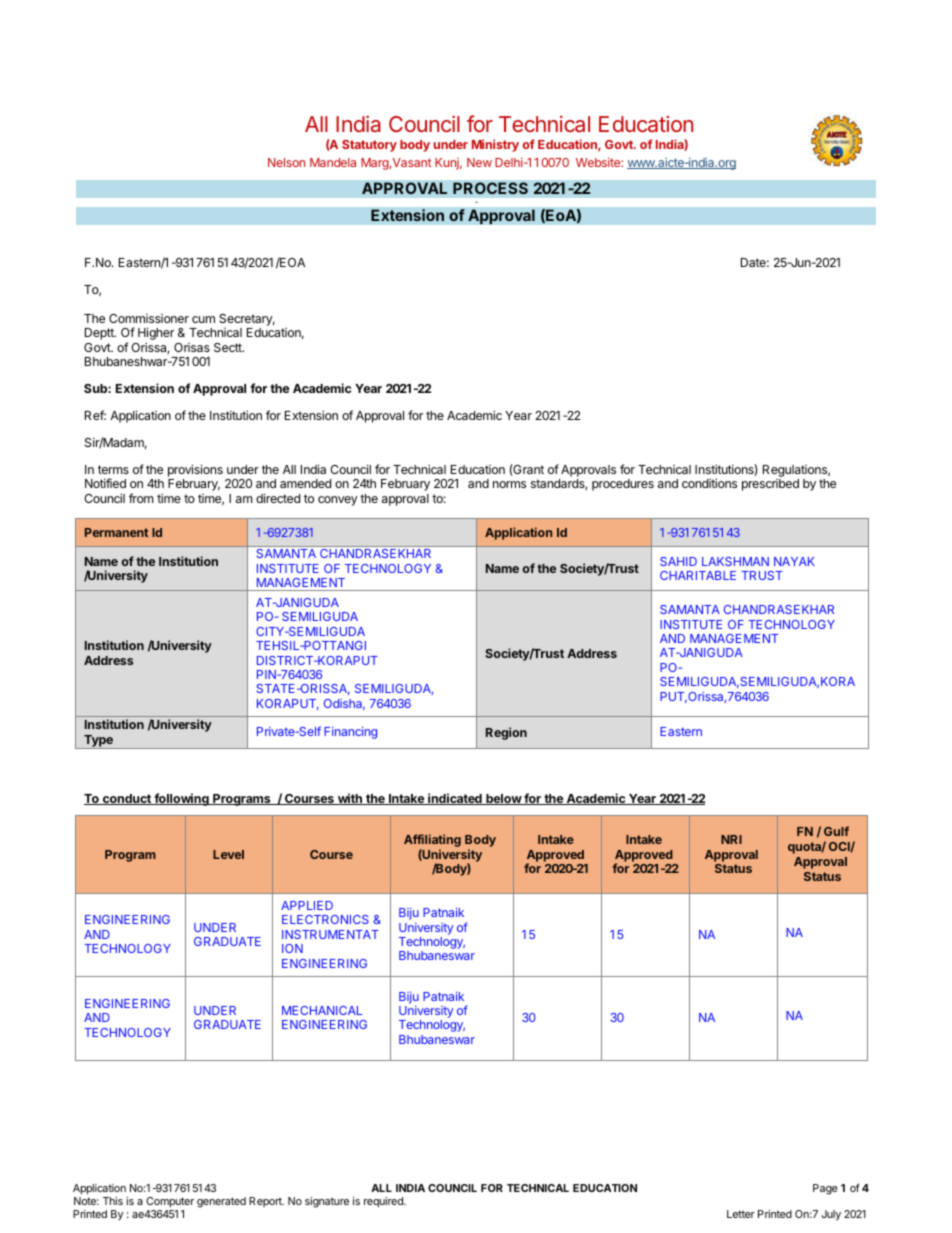 The height and width of the document is (1233, 952). Describe the element at coordinates (479, 162) in the document. I see `New` at that location.
